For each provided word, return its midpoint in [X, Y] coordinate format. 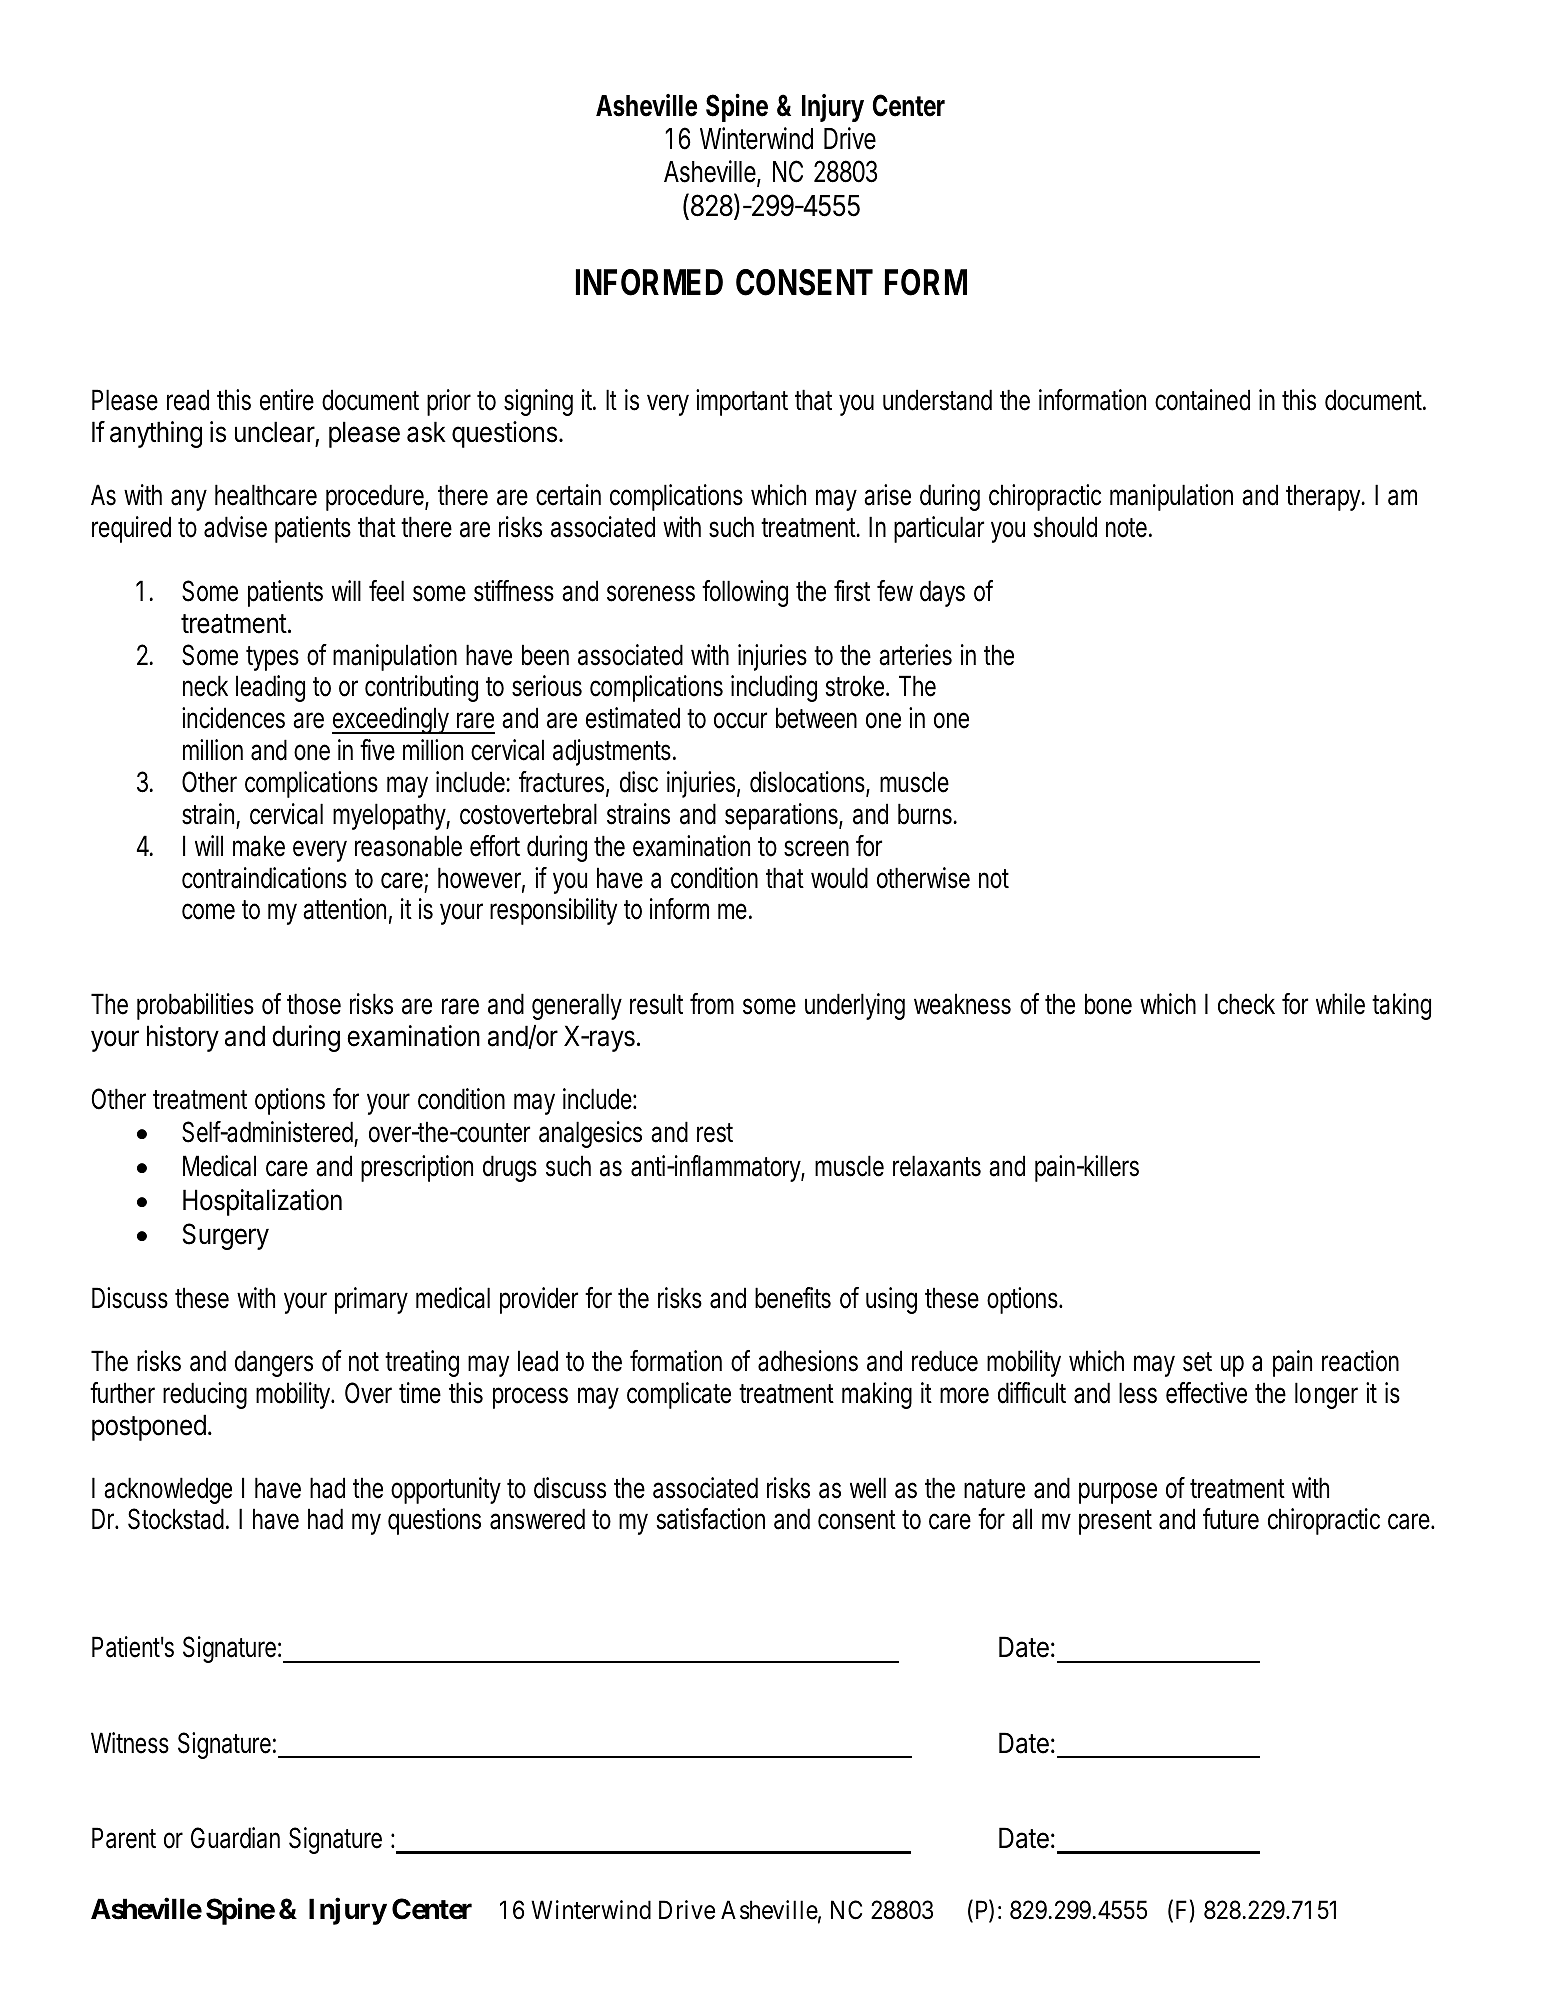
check [1246, 1004]
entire [287, 400]
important [742, 402]
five [377, 750]
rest [715, 1133]
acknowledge [168, 1490]
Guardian [235, 1838]
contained [1202, 400]
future [1231, 1519]
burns [926, 814]
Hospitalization [262, 1202]
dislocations [808, 783]
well [868, 1488]
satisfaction [711, 1519]
